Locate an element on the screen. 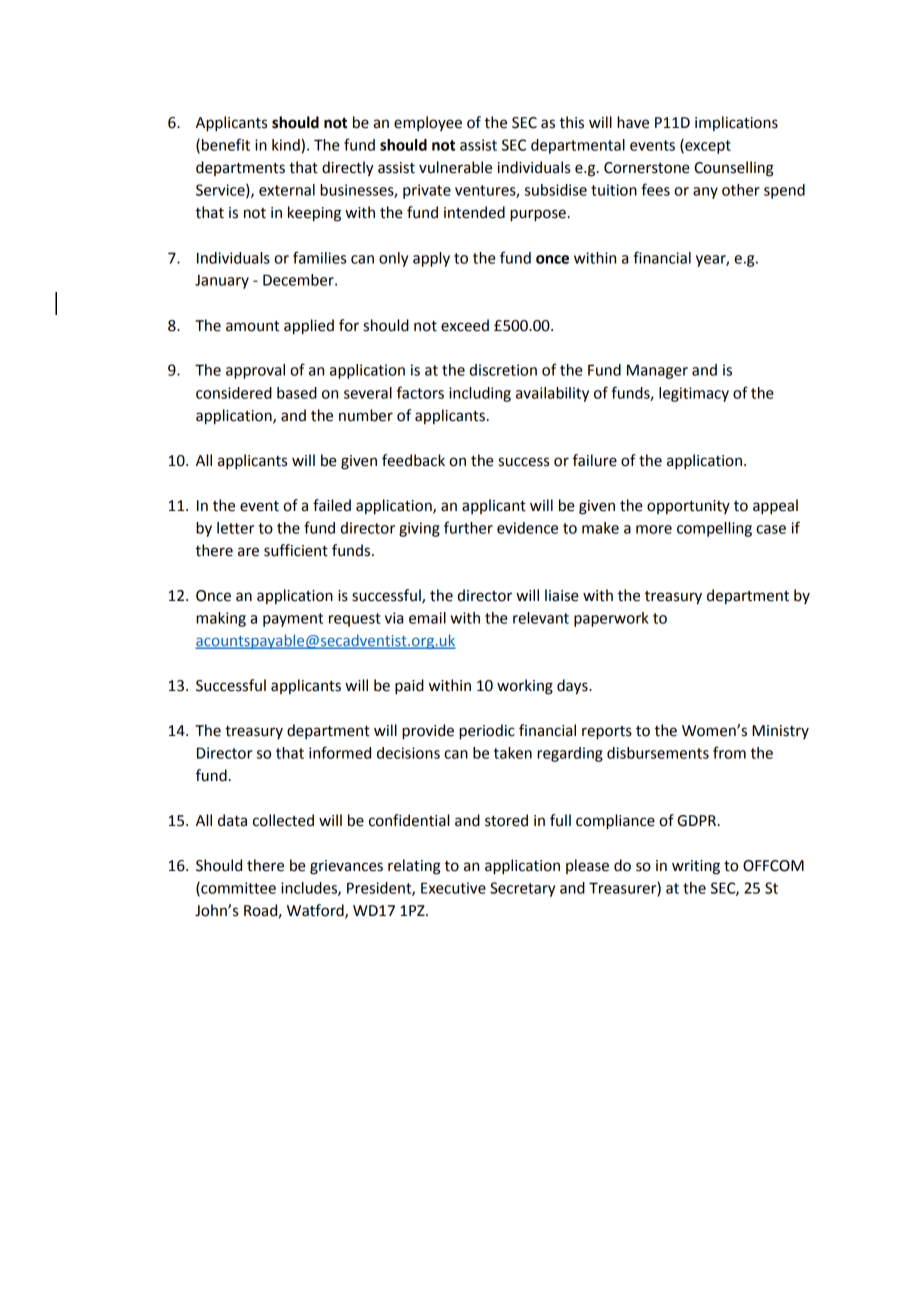  applied is located at coordinates (309, 327).
